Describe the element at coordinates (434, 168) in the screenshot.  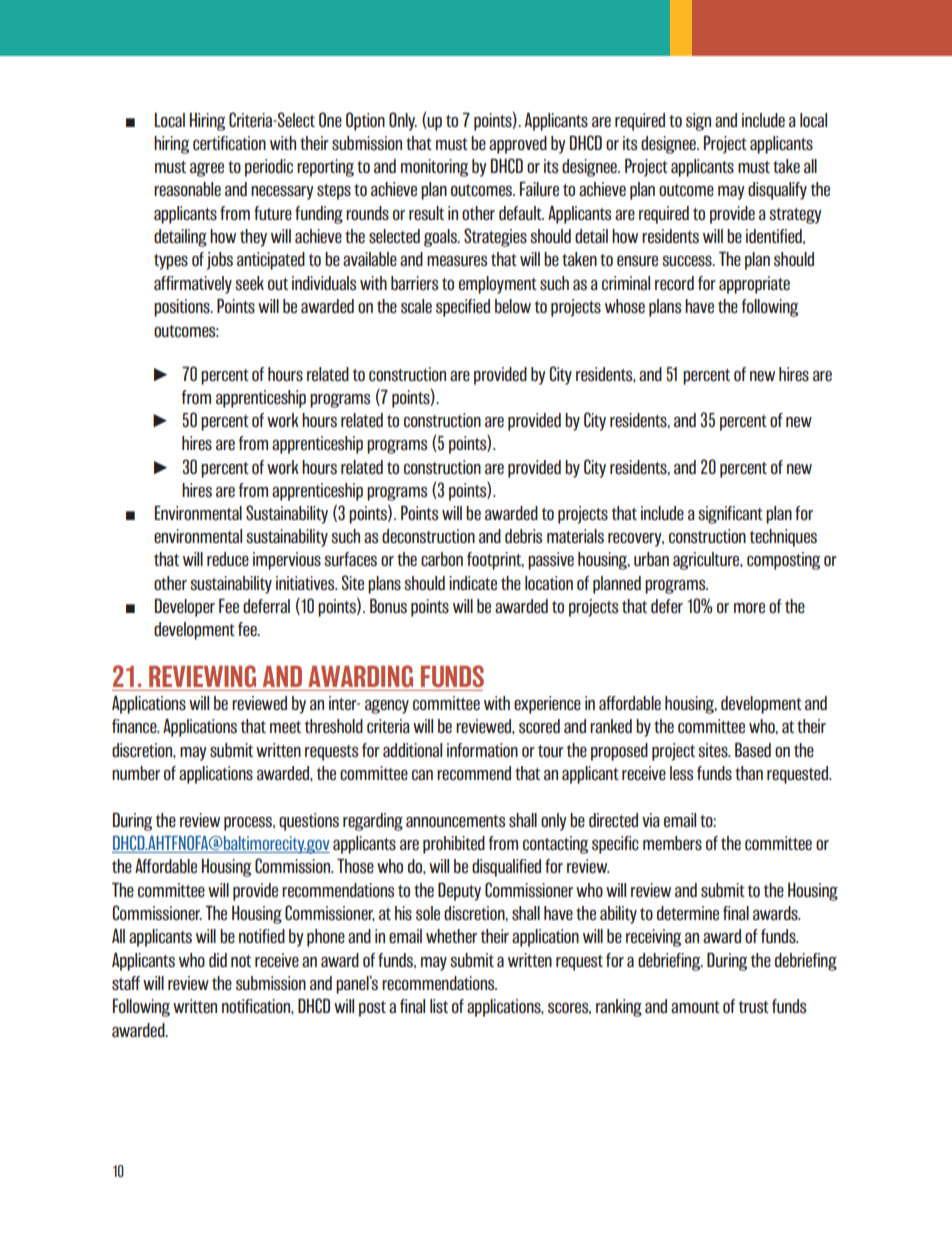
I see `monitoring` at that location.
